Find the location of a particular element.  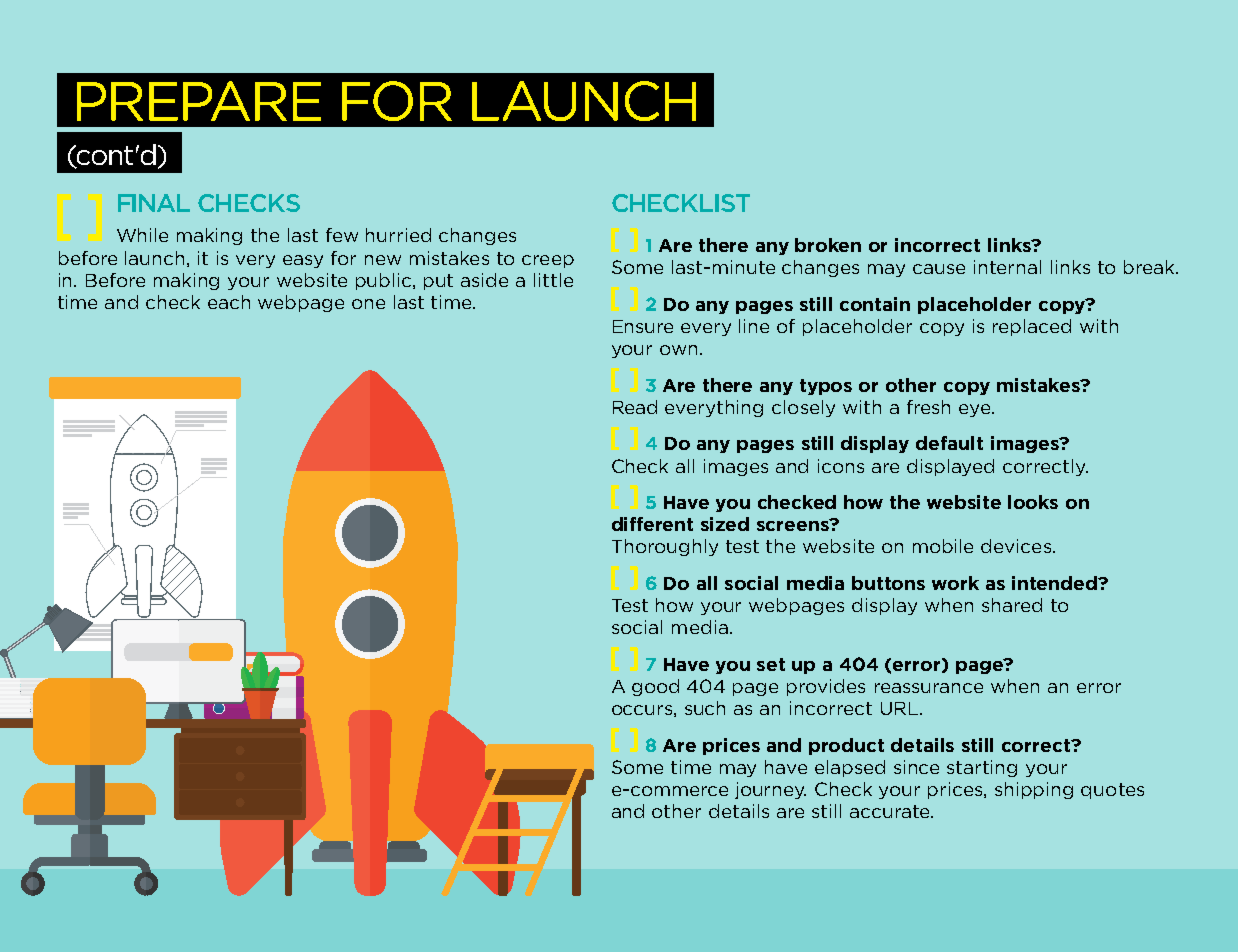

internal is located at coordinates (1007, 267).
